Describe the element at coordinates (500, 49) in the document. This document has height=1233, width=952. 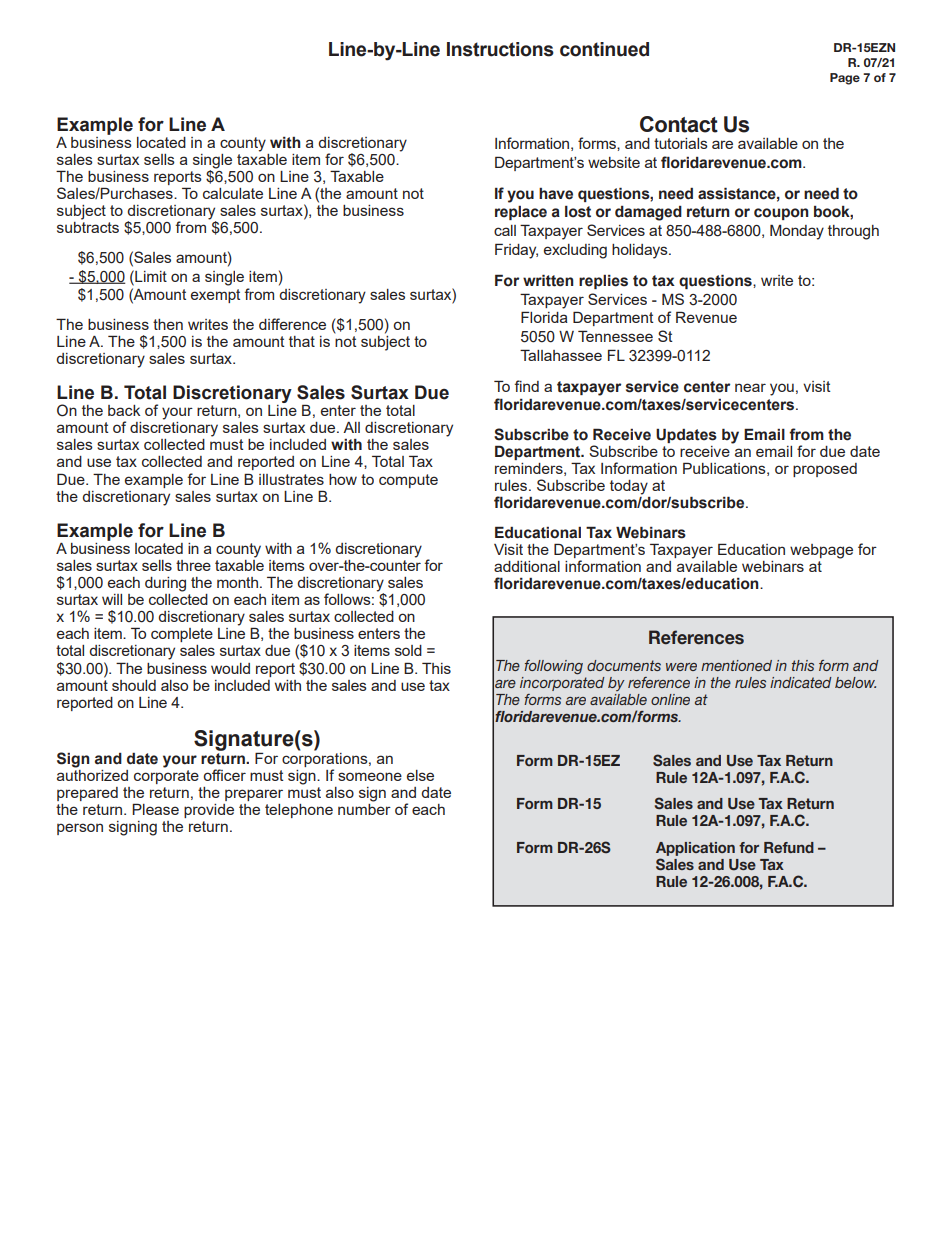
I see `Instructions` at that location.
